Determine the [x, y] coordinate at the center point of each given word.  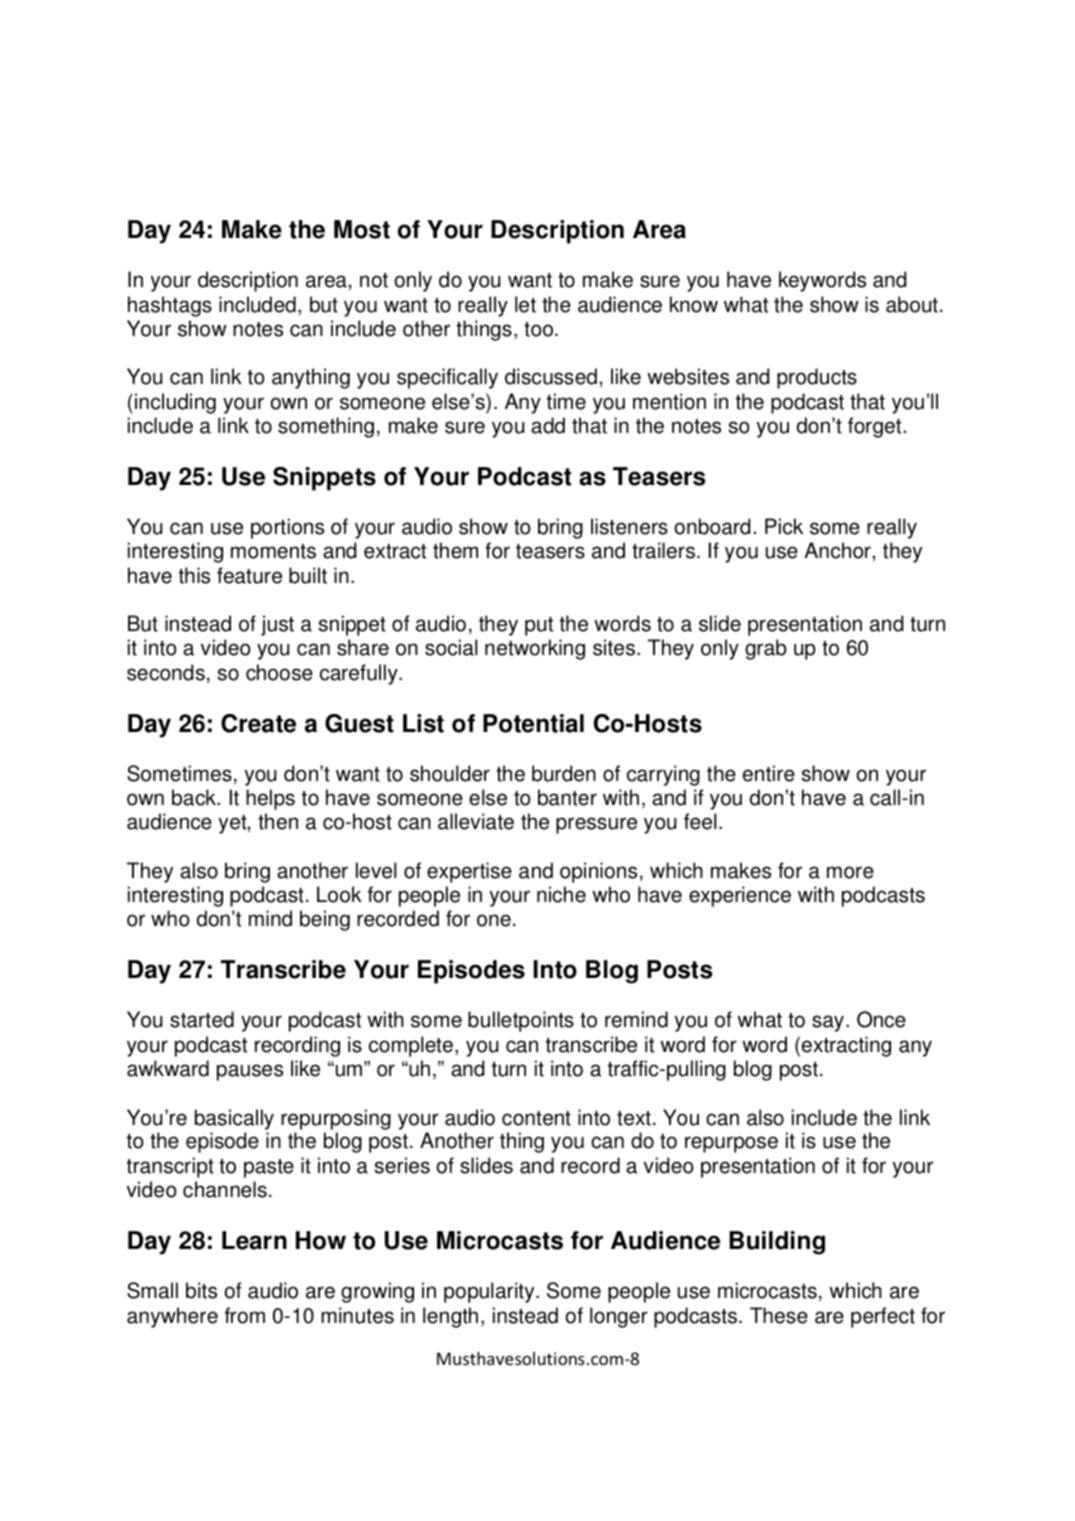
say [829, 1023]
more [850, 872]
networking [535, 649]
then [278, 821]
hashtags [170, 306]
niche [561, 894]
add [548, 425]
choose [279, 672]
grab [766, 649]
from [245, 1315]
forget [874, 427]
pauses [250, 1072]
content [536, 1118]
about [912, 304]
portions [287, 528]
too [538, 329]
